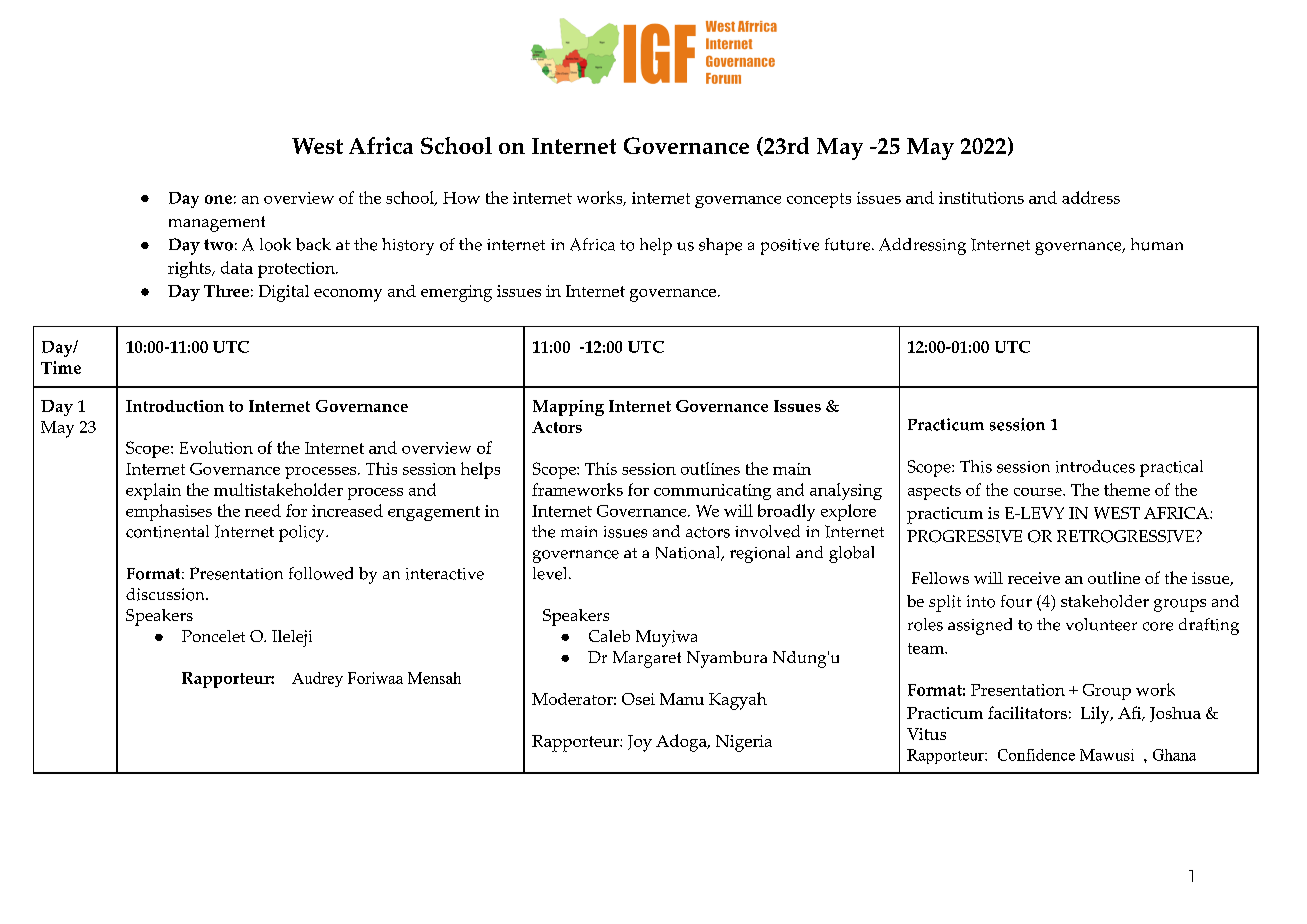 The image size is (1307, 924). What do you see at coordinates (1034, 578) in the screenshot?
I see `receive` at bounding box center [1034, 578].
